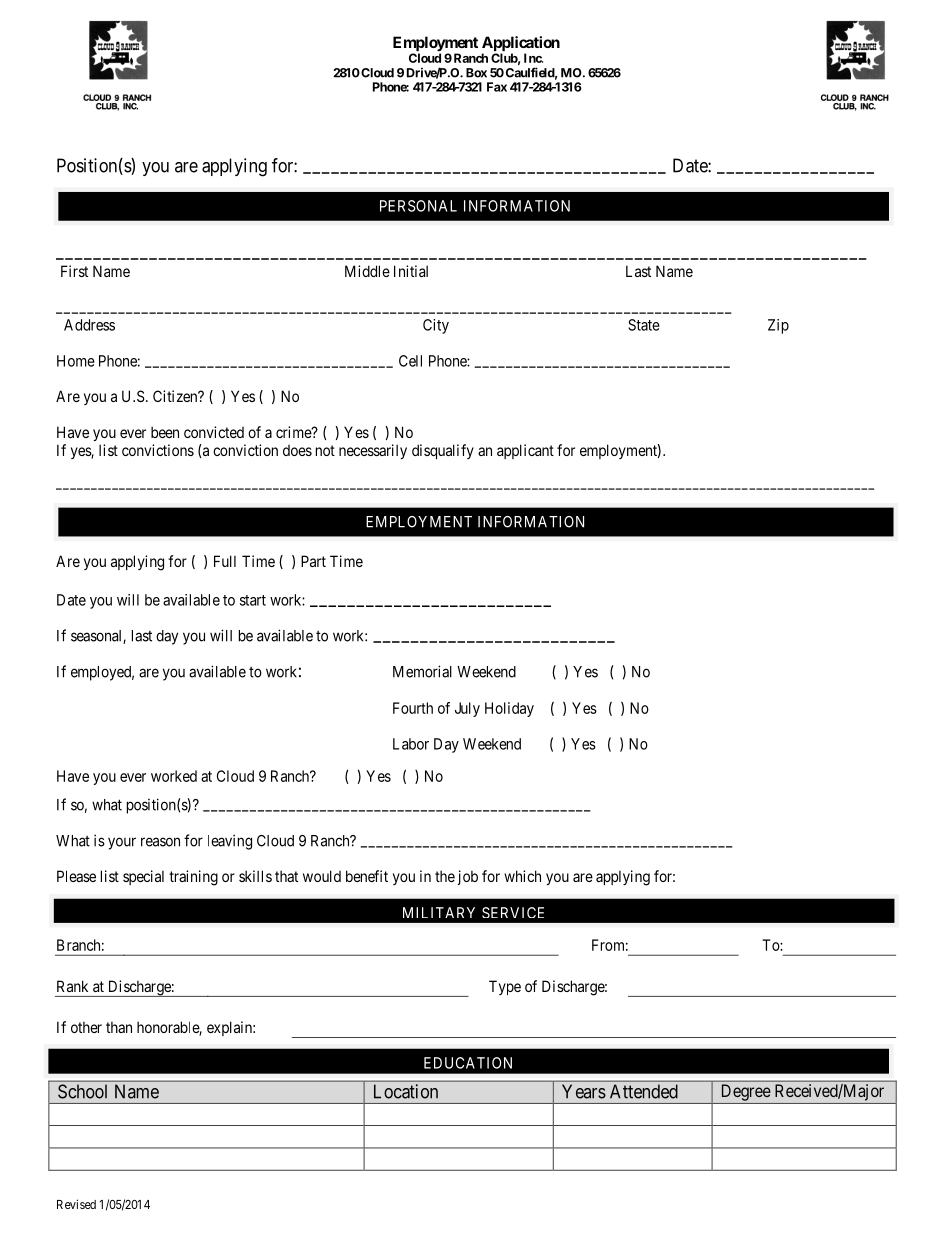 The width and height of the screenshot is (952, 1233). What do you see at coordinates (89, 325) in the screenshot?
I see `Address` at bounding box center [89, 325].
